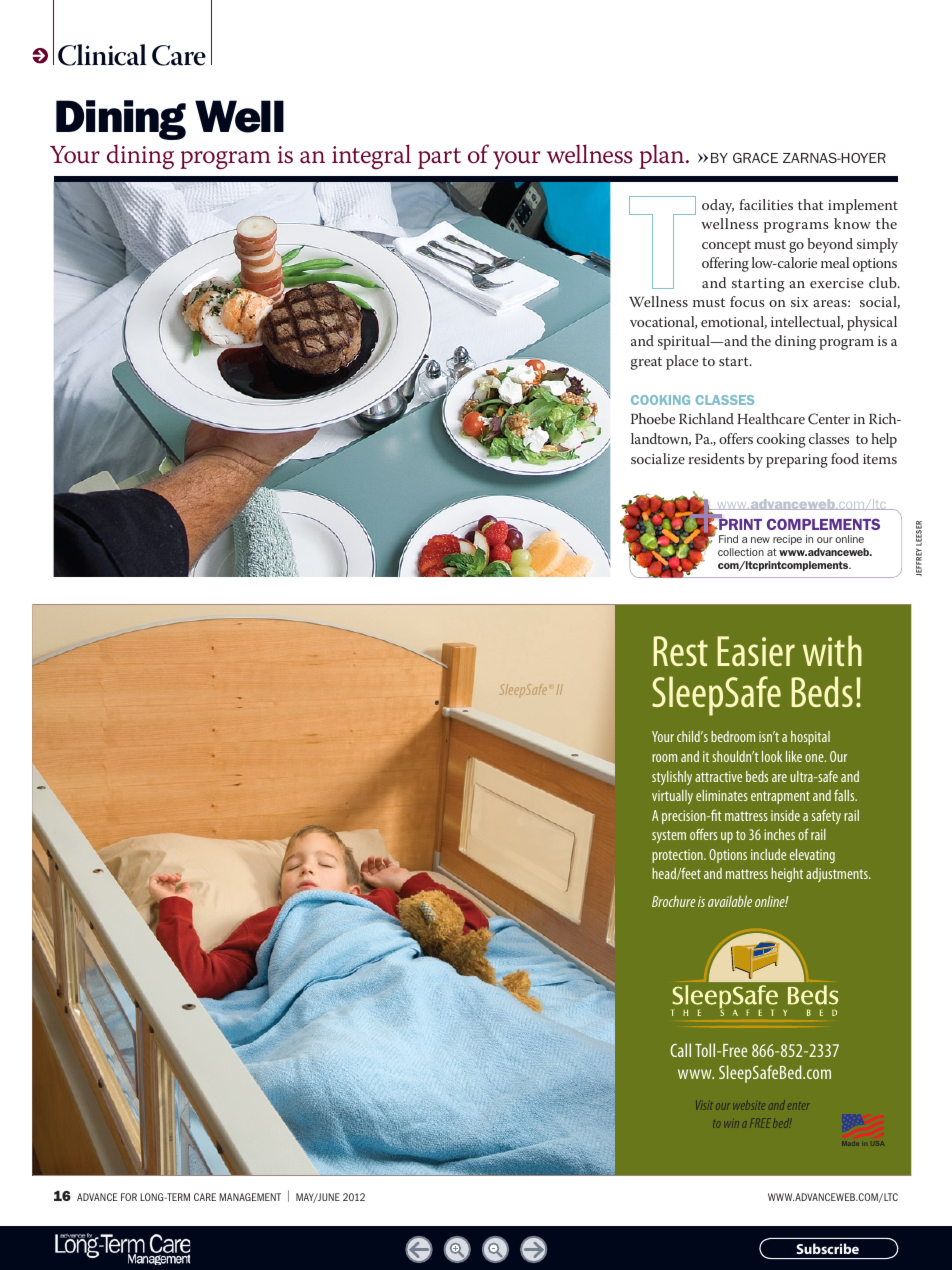 Image resolution: width=952 pixels, height=1270 pixels. I want to click on MANAGEMENT, so click(250, 1197).
